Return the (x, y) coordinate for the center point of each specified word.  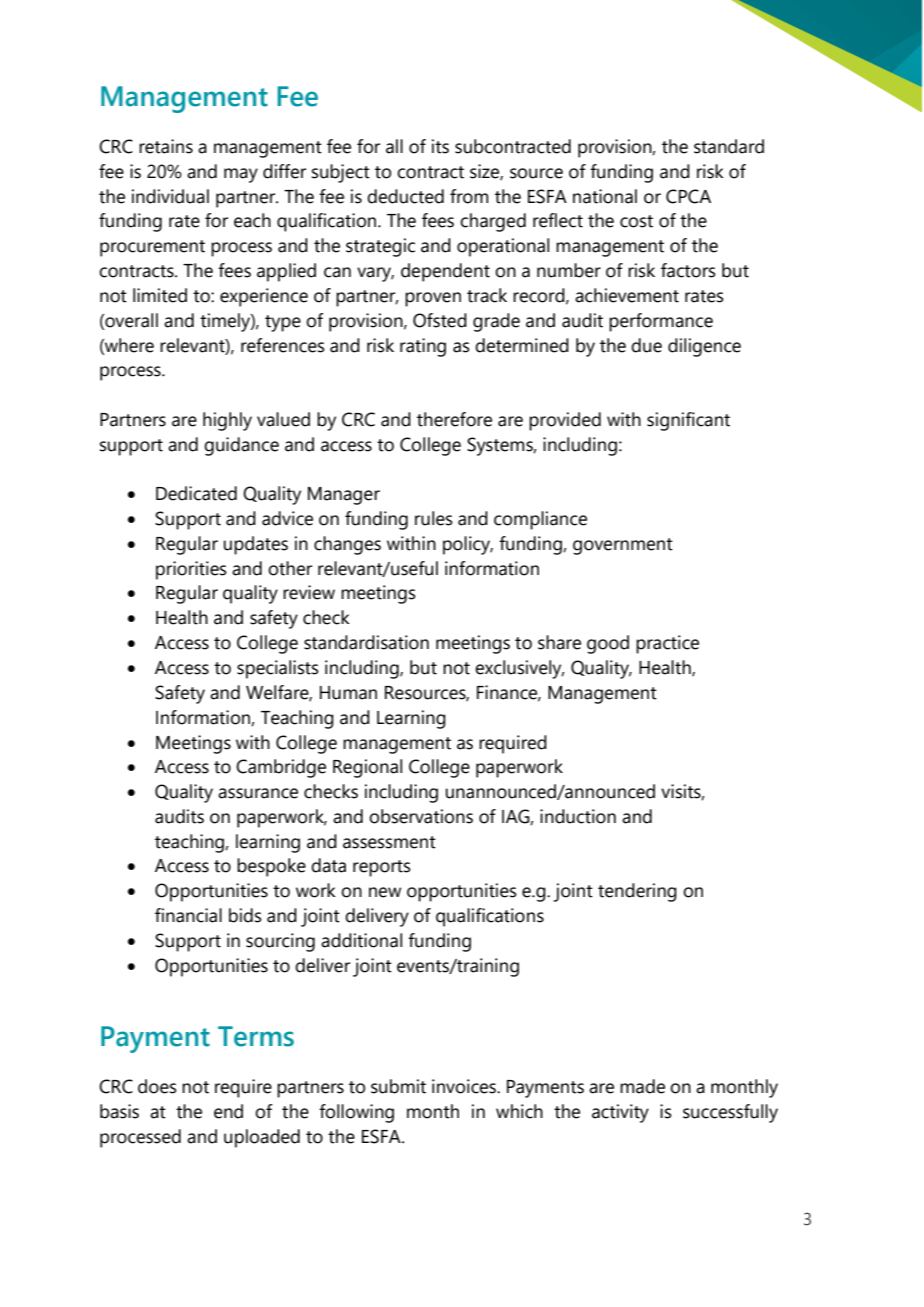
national (605, 196)
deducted (405, 196)
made (642, 1086)
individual (170, 196)
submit (398, 1086)
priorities (191, 570)
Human (348, 693)
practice (667, 644)
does (157, 1086)
